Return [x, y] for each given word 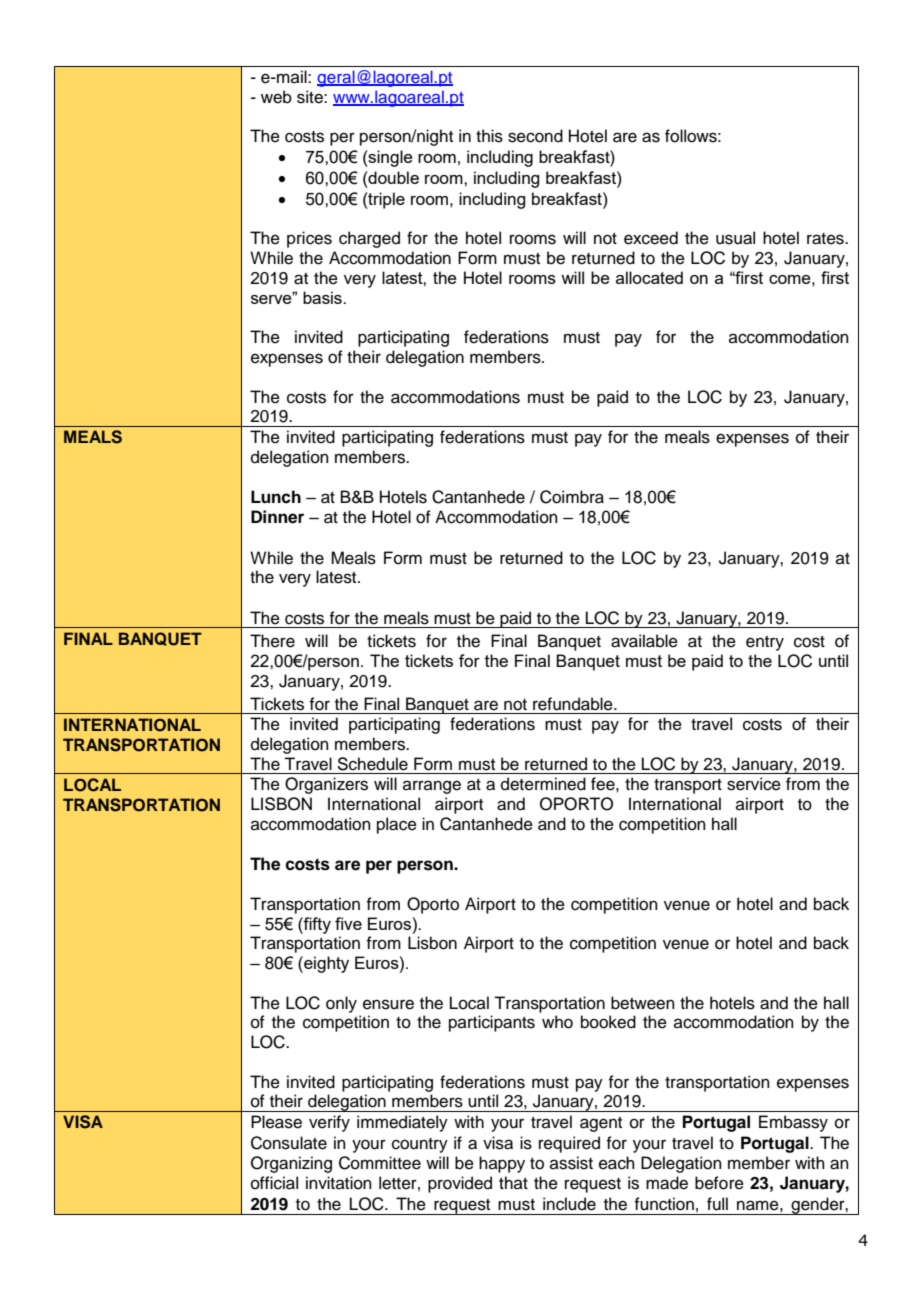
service [754, 784]
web [276, 97]
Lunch [276, 497]
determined [543, 784]
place [397, 825]
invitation [339, 1183]
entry [765, 643]
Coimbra [572, 497]
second [535, 136]
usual [735, 238]
